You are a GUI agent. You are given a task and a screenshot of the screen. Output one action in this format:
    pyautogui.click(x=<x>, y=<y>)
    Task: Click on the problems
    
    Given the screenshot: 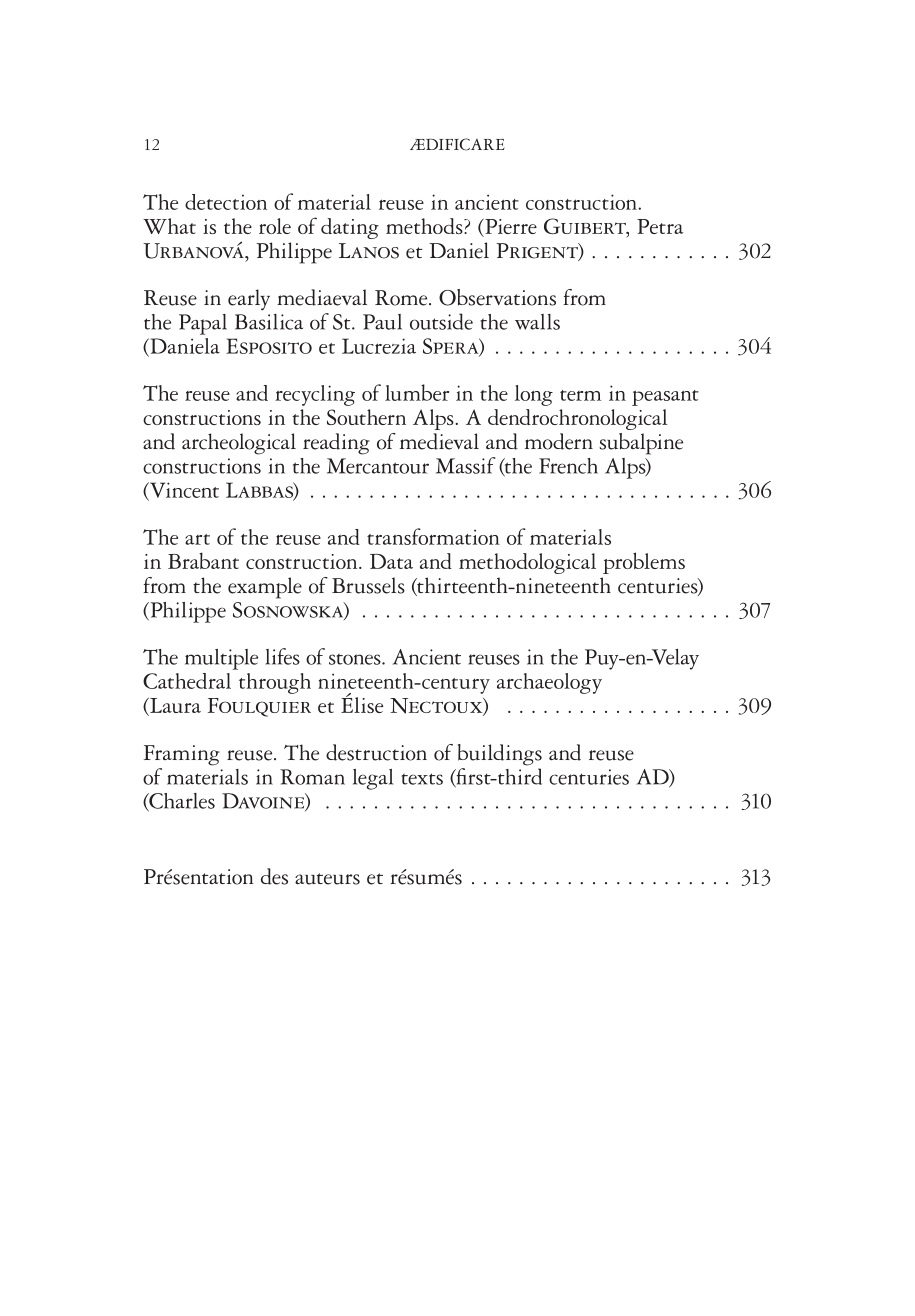 What is the action you would take?
    pyautogui.click(x=644, y=563)
